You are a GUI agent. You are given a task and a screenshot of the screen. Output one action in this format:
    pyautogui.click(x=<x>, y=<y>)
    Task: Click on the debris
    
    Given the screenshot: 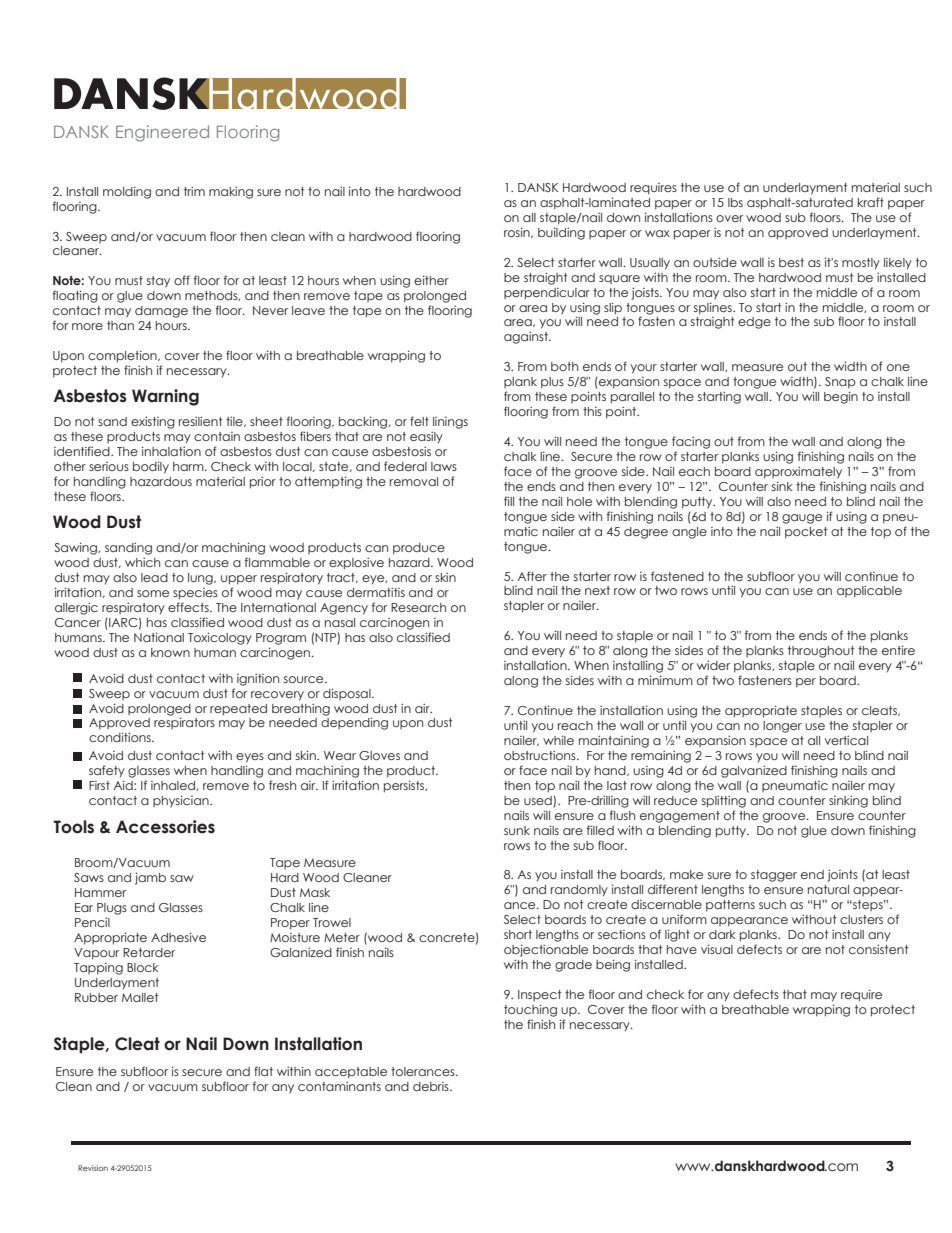 What is the action you would take?
    pyautogui.click(x=432, y=1086)
